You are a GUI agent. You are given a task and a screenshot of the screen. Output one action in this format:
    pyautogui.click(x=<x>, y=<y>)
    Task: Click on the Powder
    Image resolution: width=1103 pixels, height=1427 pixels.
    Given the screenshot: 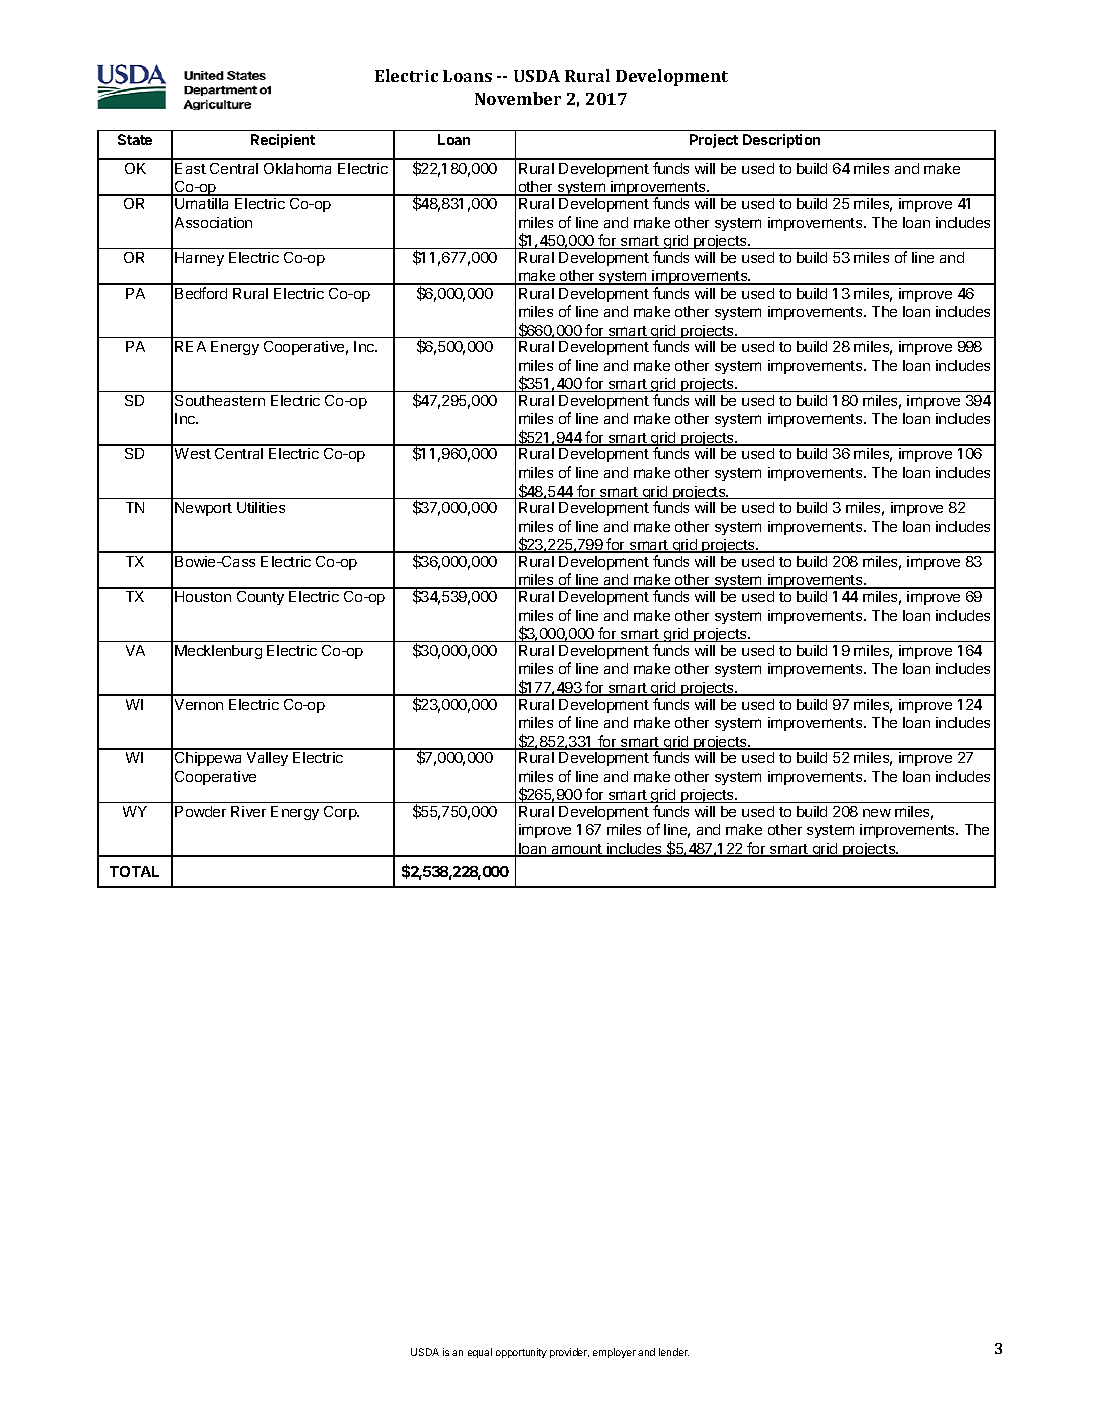 What is the action you would take?
    pyautogui.click(x=200, y=811)
